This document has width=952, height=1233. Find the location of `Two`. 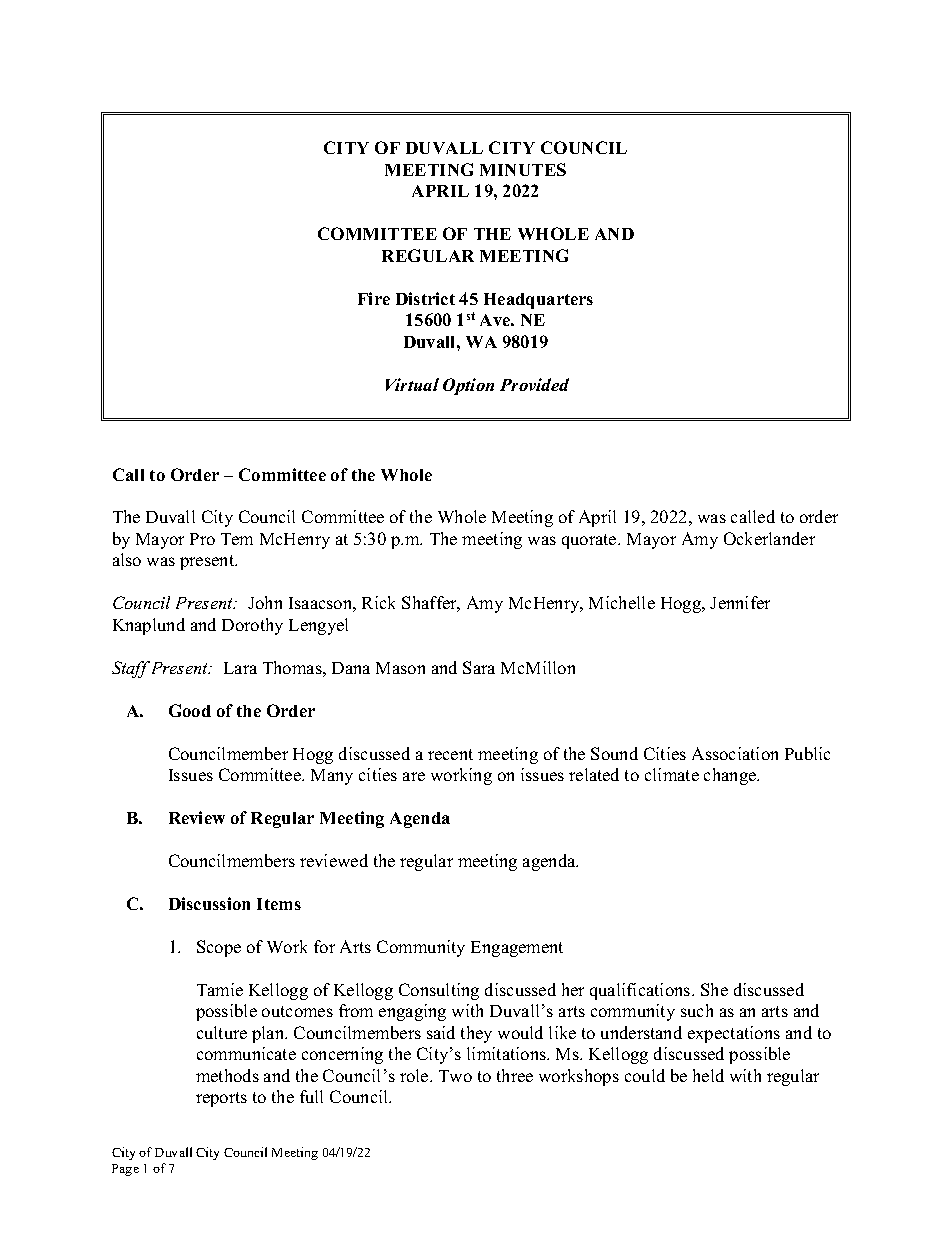

Two is located at coordinates (455, 1076).
